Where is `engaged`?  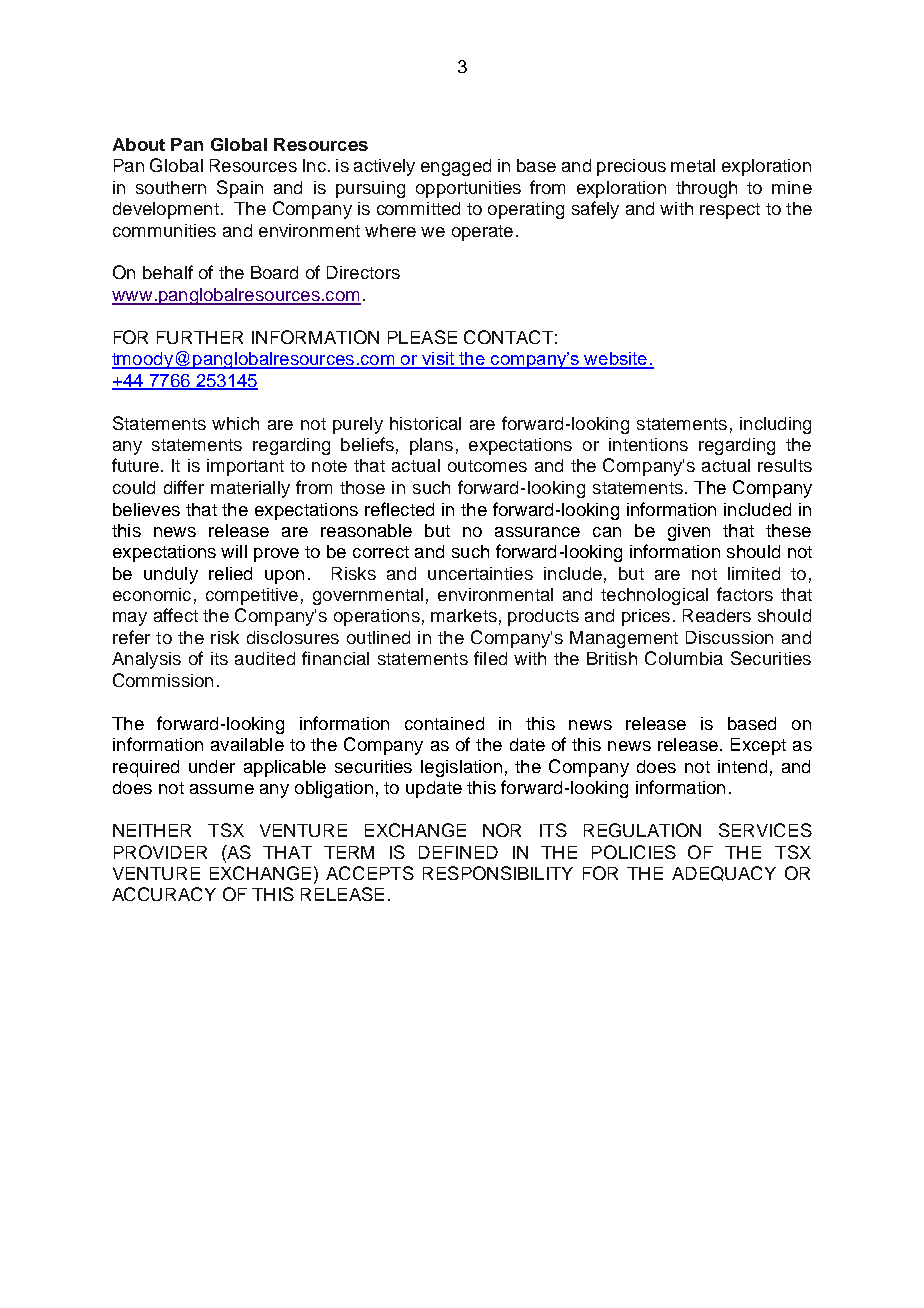
engaged is located at coordinates (456, 167).
